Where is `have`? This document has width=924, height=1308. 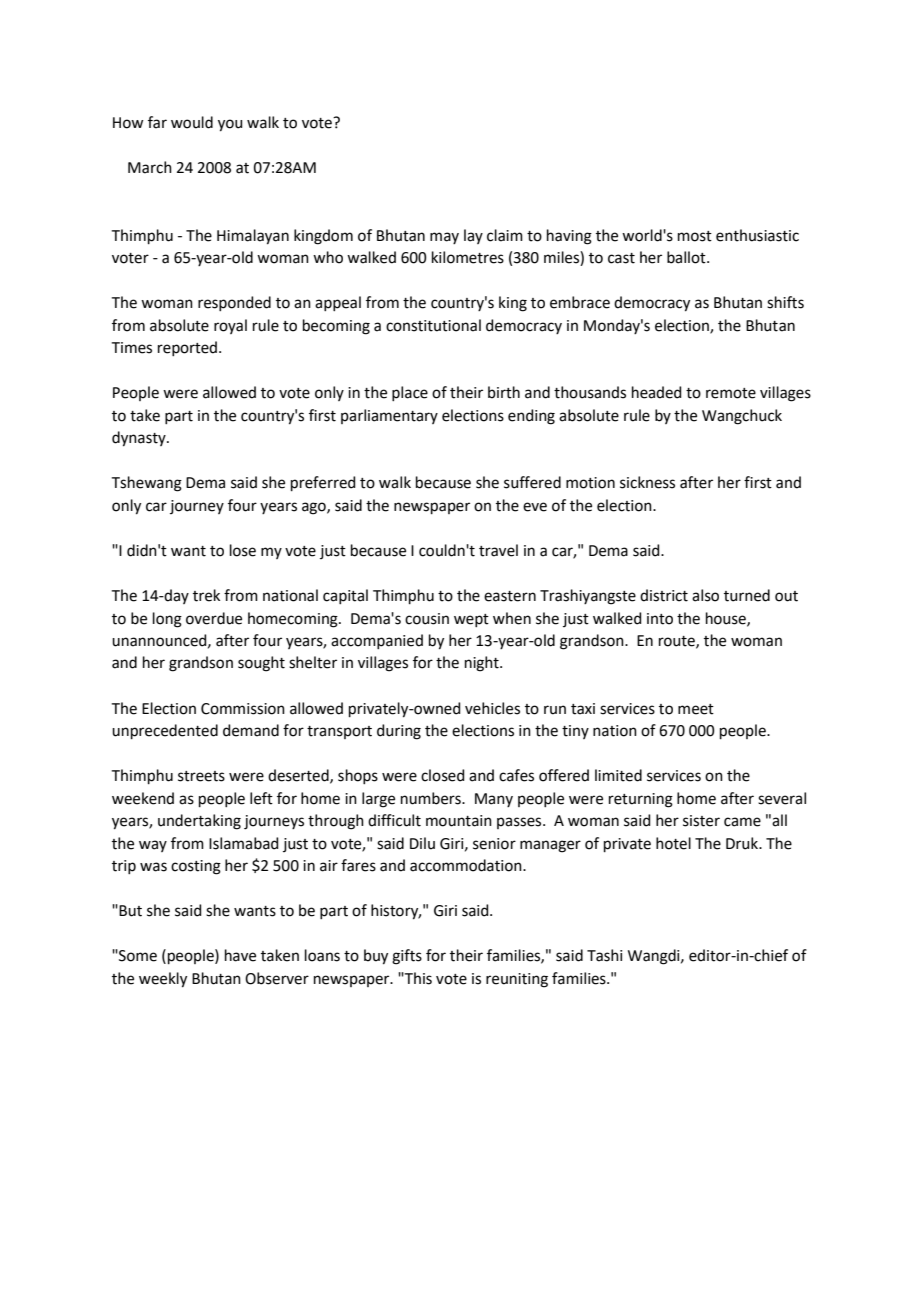 have is located at coordinates (240, 955).
